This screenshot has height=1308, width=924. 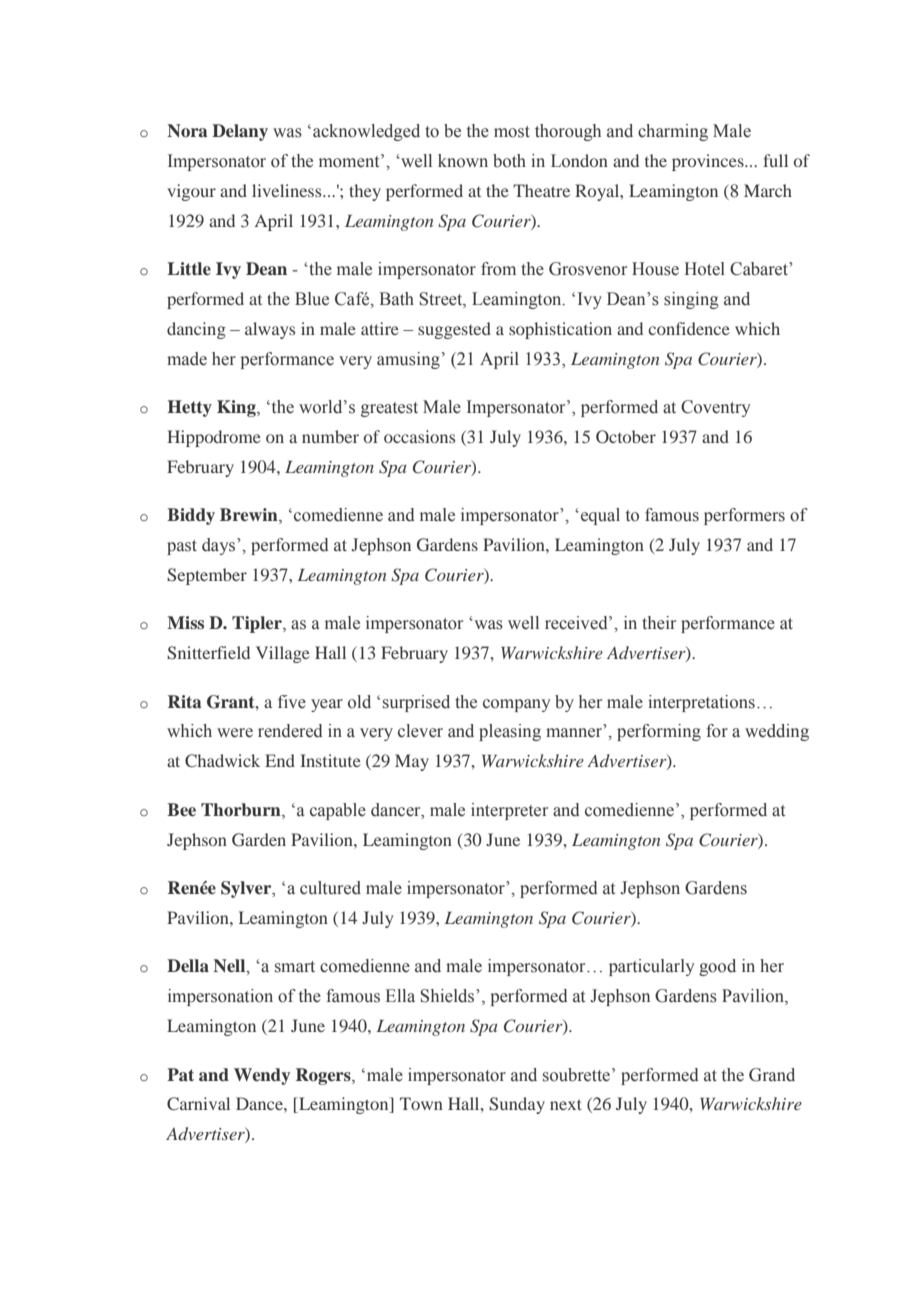 I want to click on Thorburn, so click(x=242, y=810).
